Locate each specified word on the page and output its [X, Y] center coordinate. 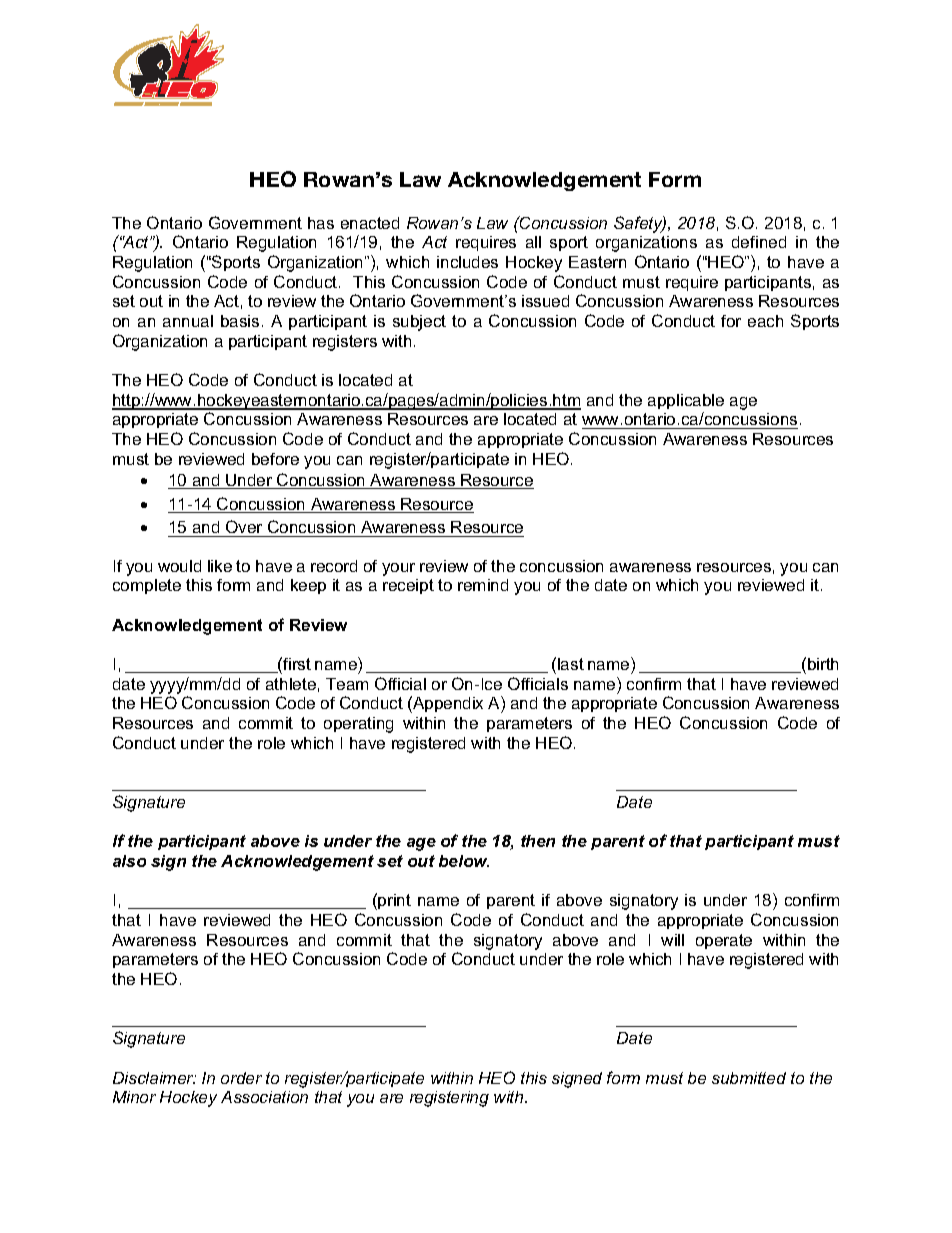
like [220, 566]
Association [264, 1097]
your [398, 569]
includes [467, 262]
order [241, 1078]
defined [759, 242]
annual [188, 321]
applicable [686, 401]
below [464, 861]
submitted [749, 1078]
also [129, 861]
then [538, 841]
